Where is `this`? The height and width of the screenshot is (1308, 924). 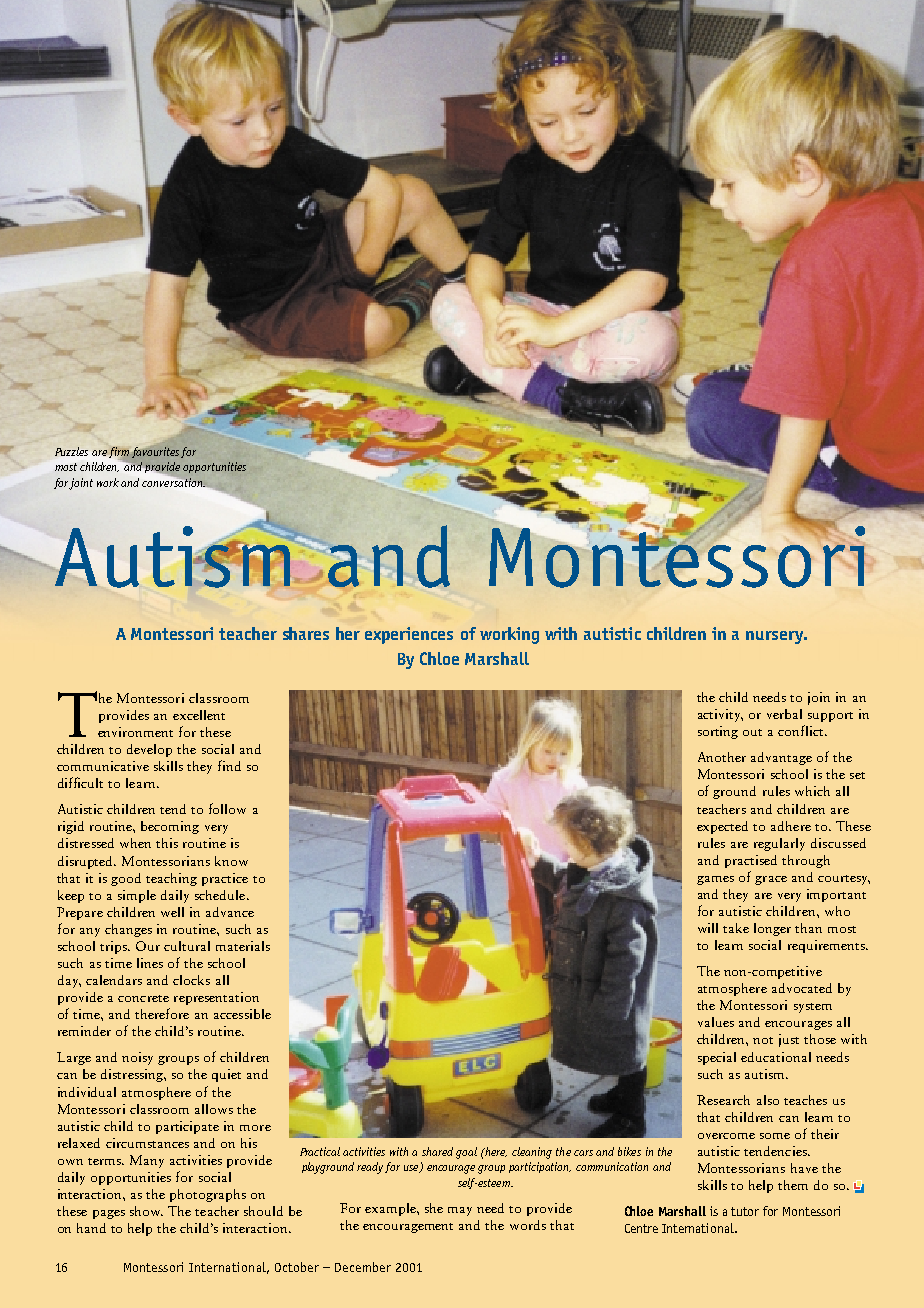
this is located at coordinates (167, 843).
